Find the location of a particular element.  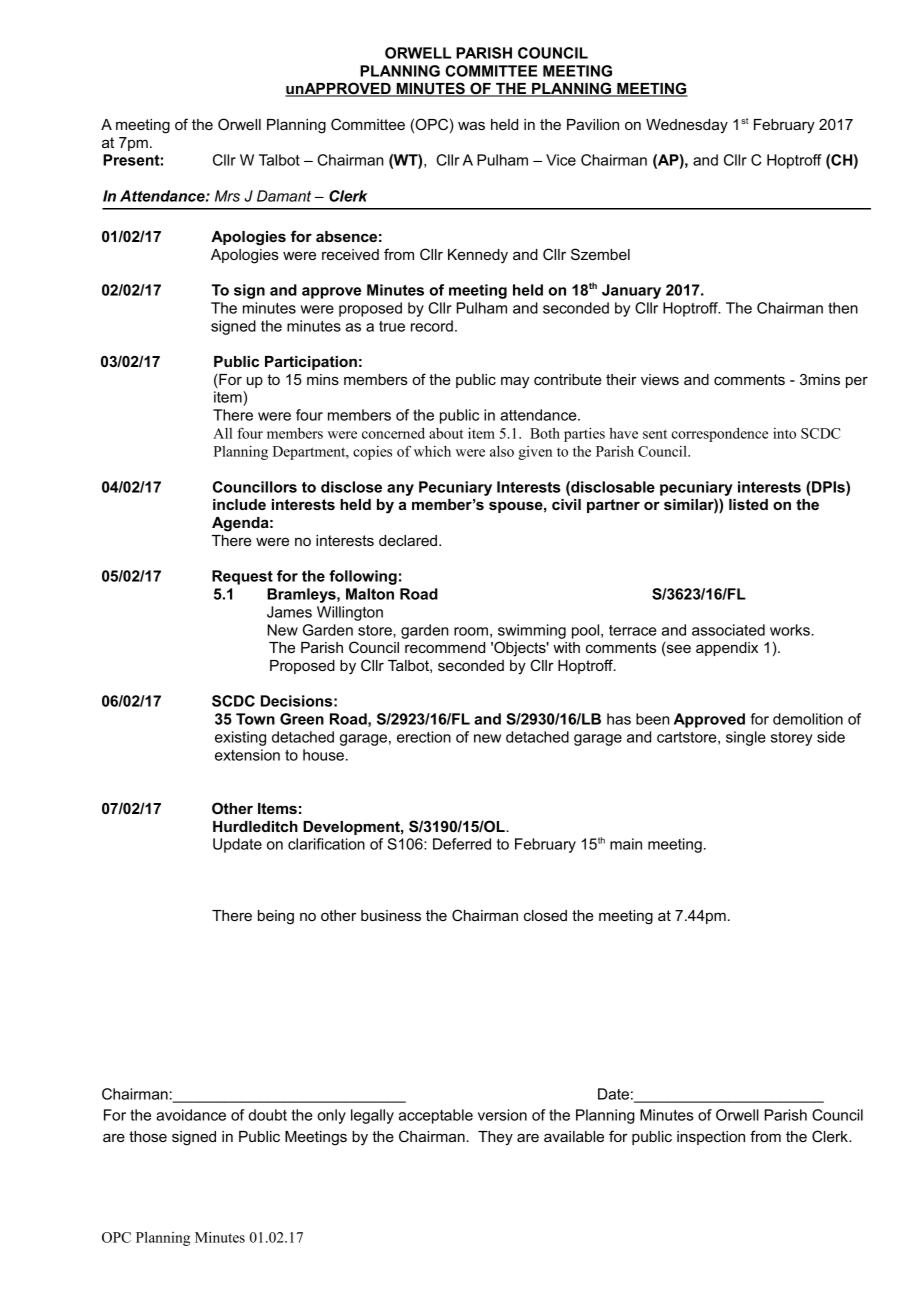

extension is located at coordinates (247, 755).
